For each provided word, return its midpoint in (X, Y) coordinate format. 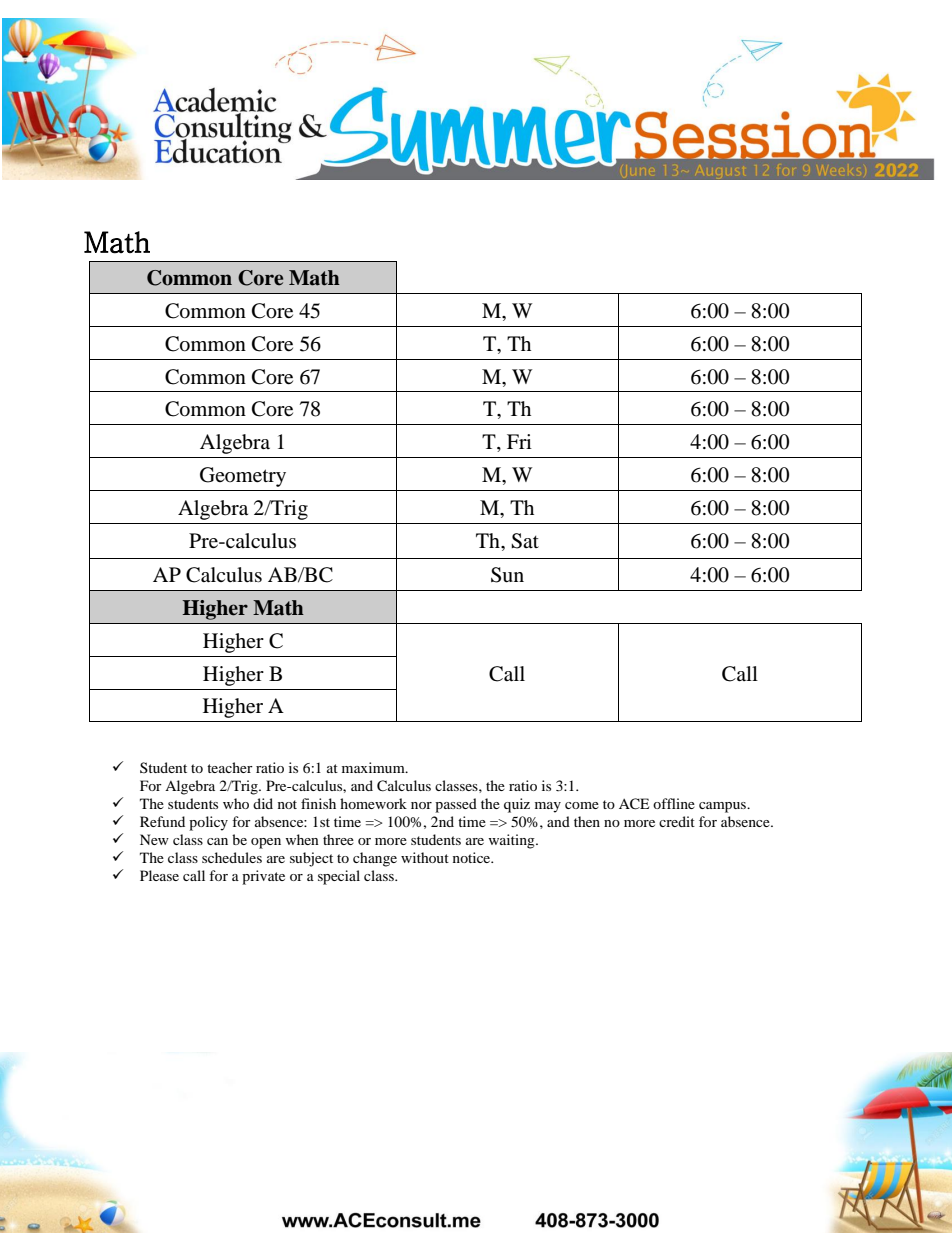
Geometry (243, 477)
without (425, 857)
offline (674, 803)
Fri (519, 441)
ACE (634, 804)
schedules (232, 857)
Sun (507, 575)
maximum (374, 767)
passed (456, 805)
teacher (230, 767)
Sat (525, 541)
